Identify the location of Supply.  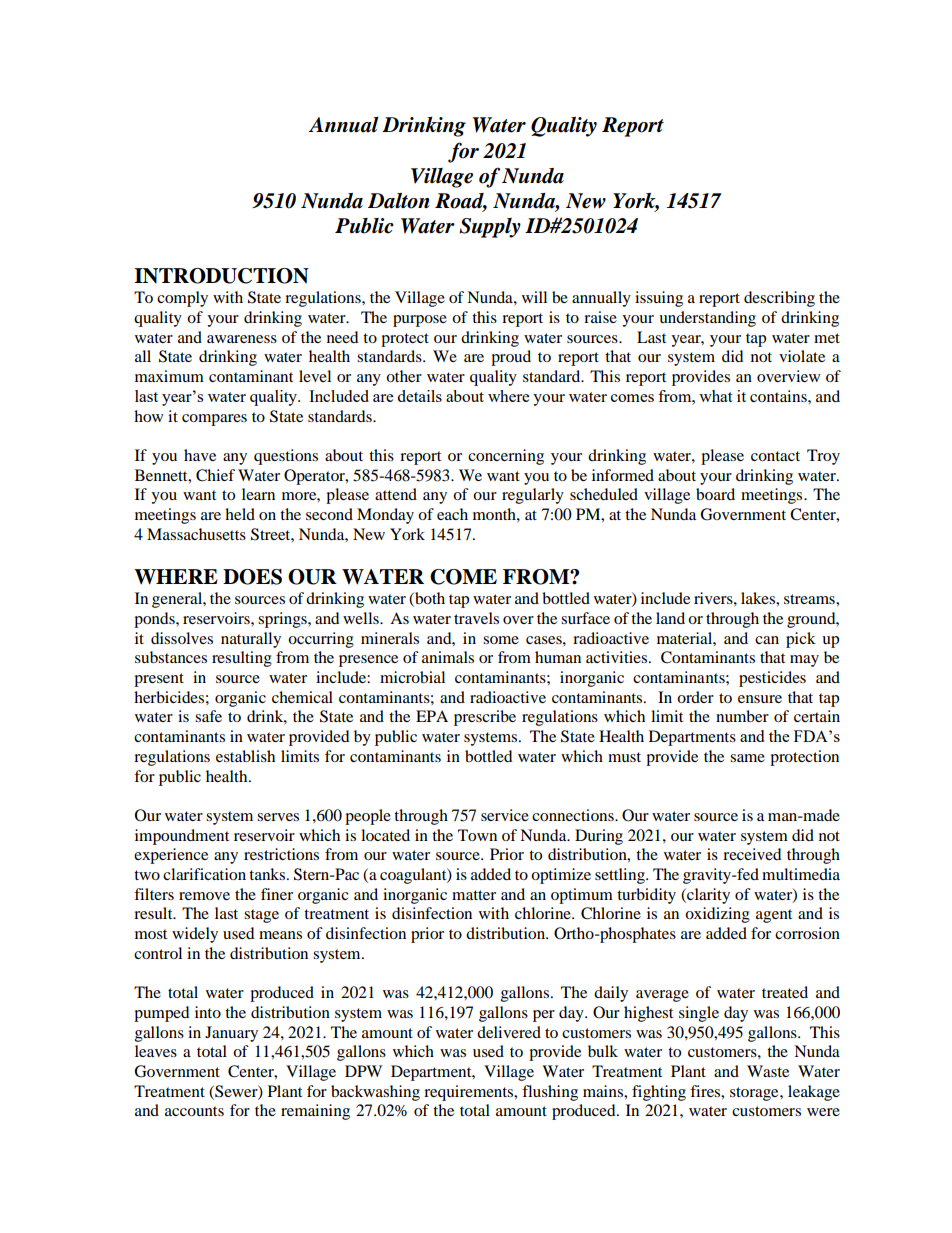
(490, 228).
